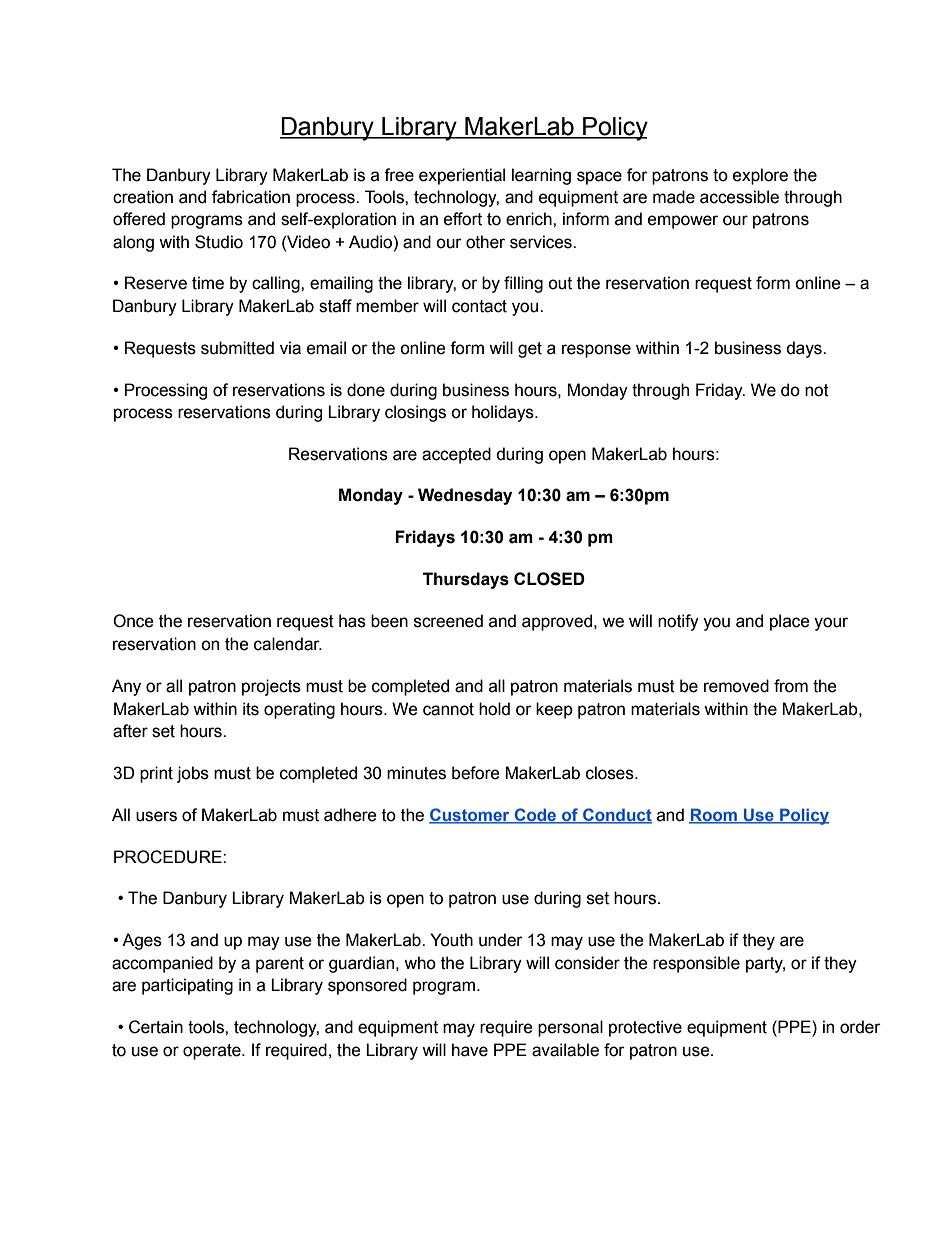  Describe the element at coordinates (739, 197) in the screenshot. I see `accessible` at that location.
